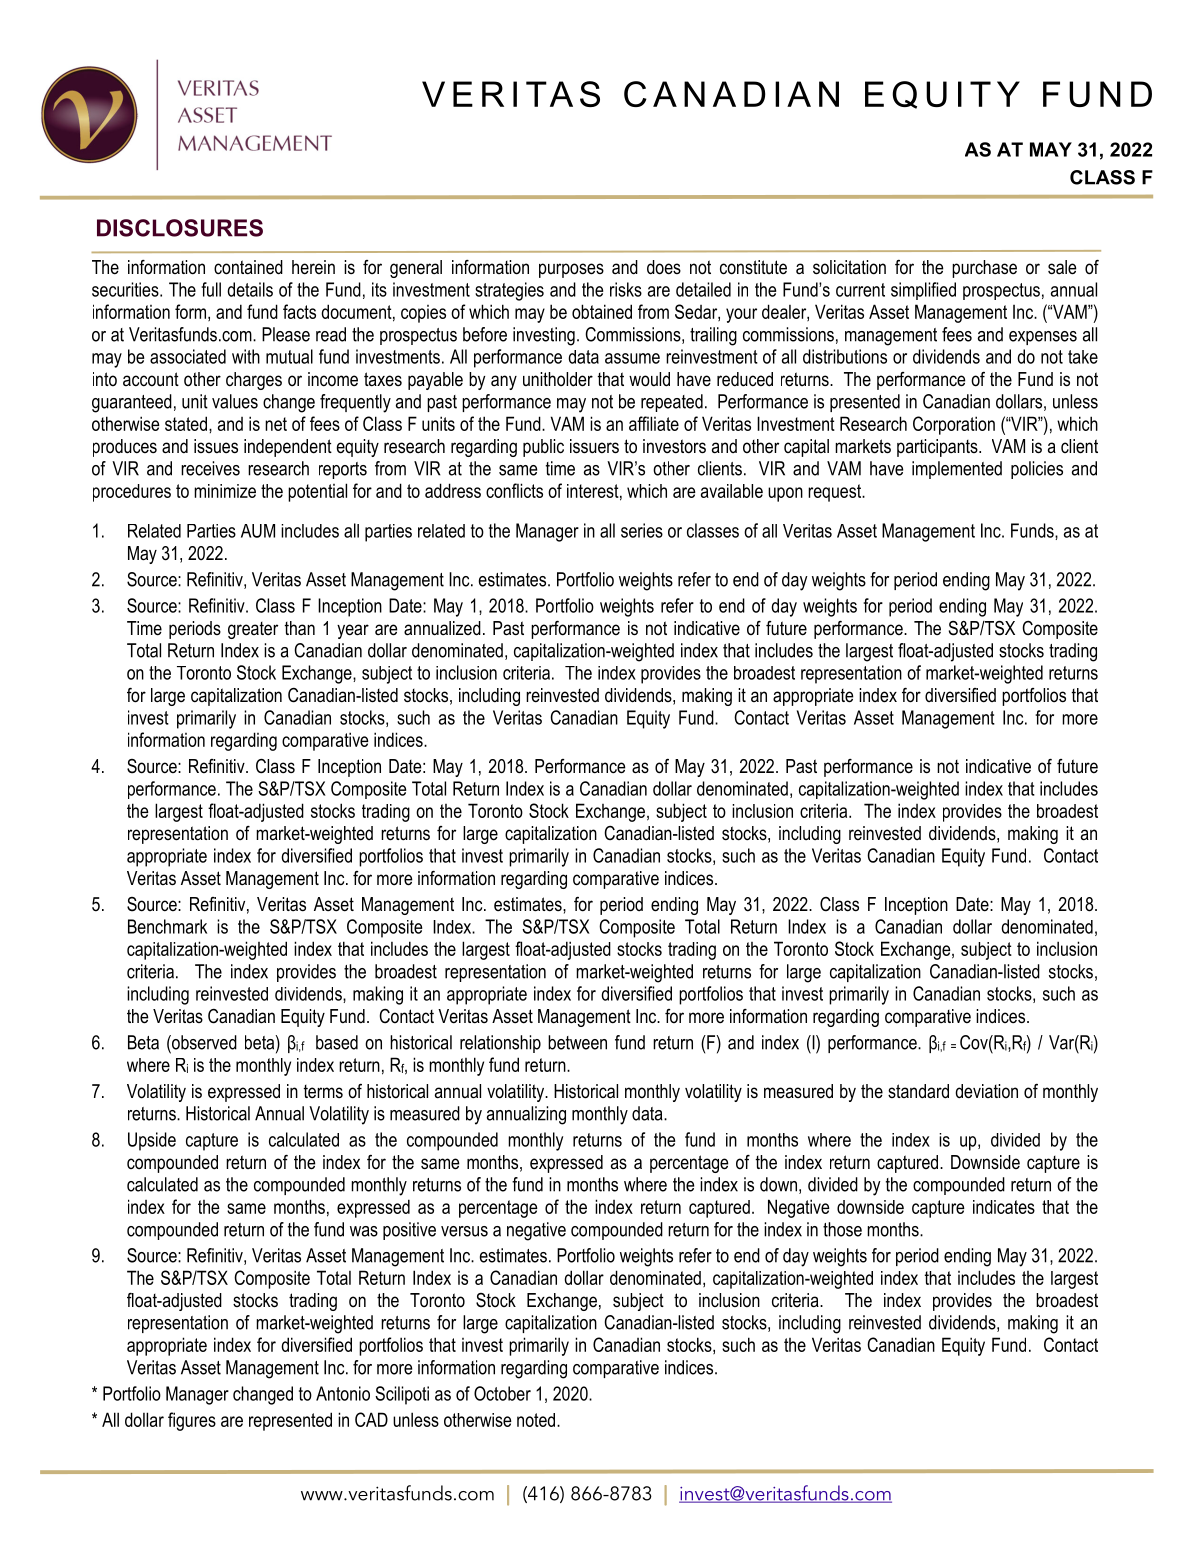 Image resolution: width=1193 pixels, height=1544 pixels. I want to click on relationship, so click(500, 1044).
